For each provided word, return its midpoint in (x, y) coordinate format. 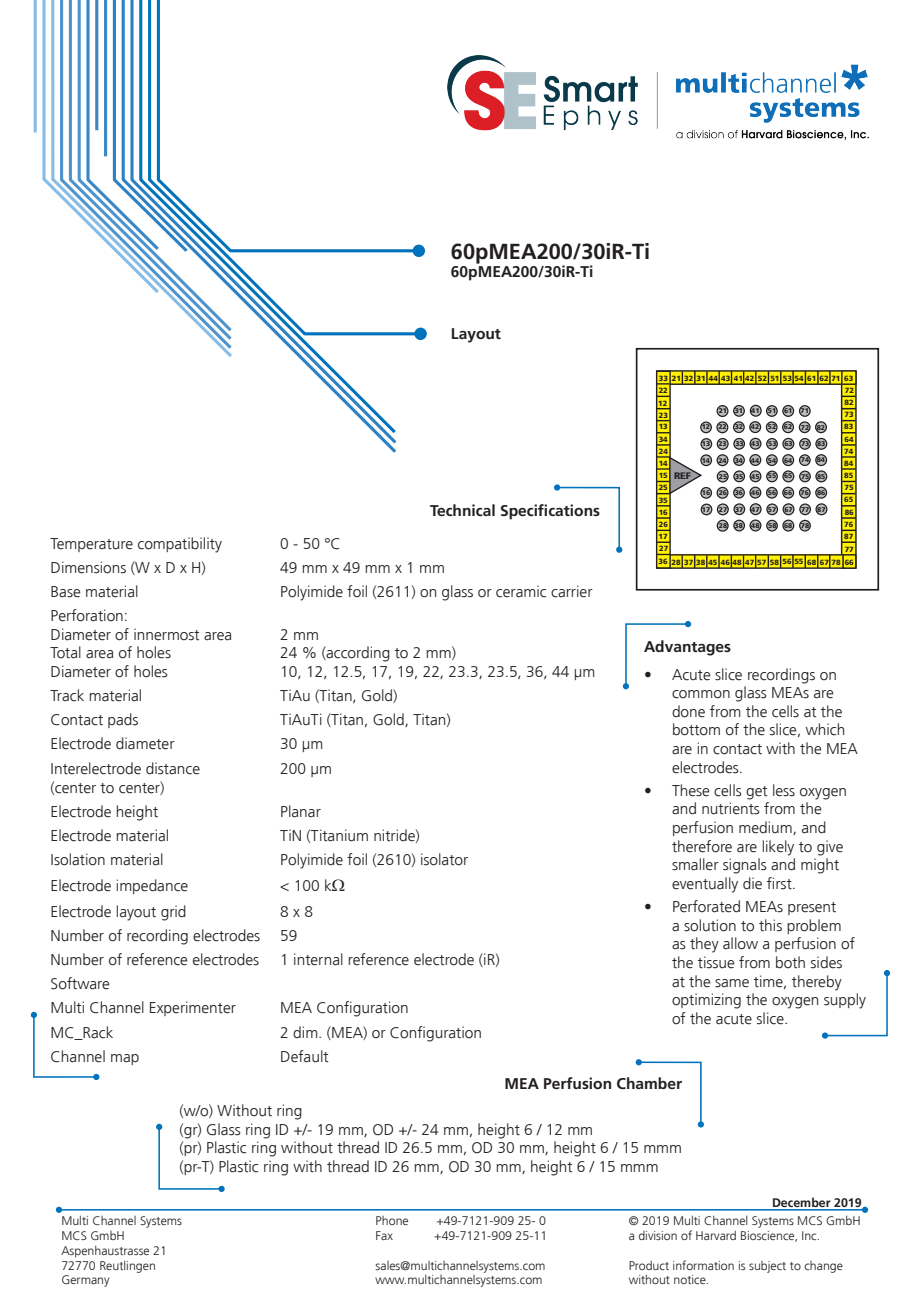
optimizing (706, 1001)
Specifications (550, 512)
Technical (462, 510)
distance (173, 768)
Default (304, 1056)
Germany (86, 1281)
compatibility (180, 545)
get (756, 793)
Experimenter (193, 1008)
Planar (301, 811)
